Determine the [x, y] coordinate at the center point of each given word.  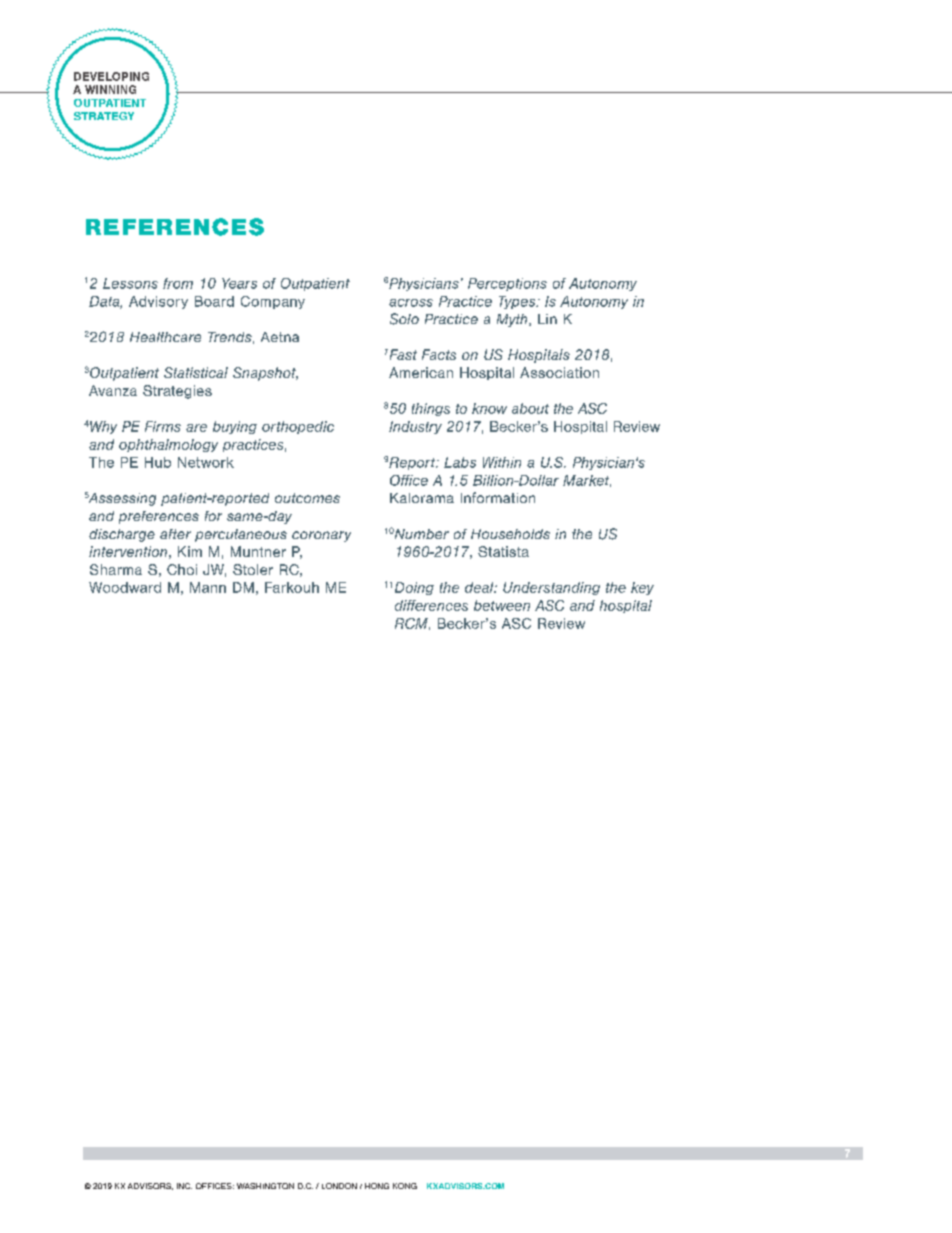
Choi [182, 569]
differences [431, 605]
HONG [377, 1186]
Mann [208, 587]
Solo [404, 319]
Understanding [551, 588]
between [502, 605]
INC [184, 1186]
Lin [547, 319]
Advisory [158, 302]
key [642, 588]
